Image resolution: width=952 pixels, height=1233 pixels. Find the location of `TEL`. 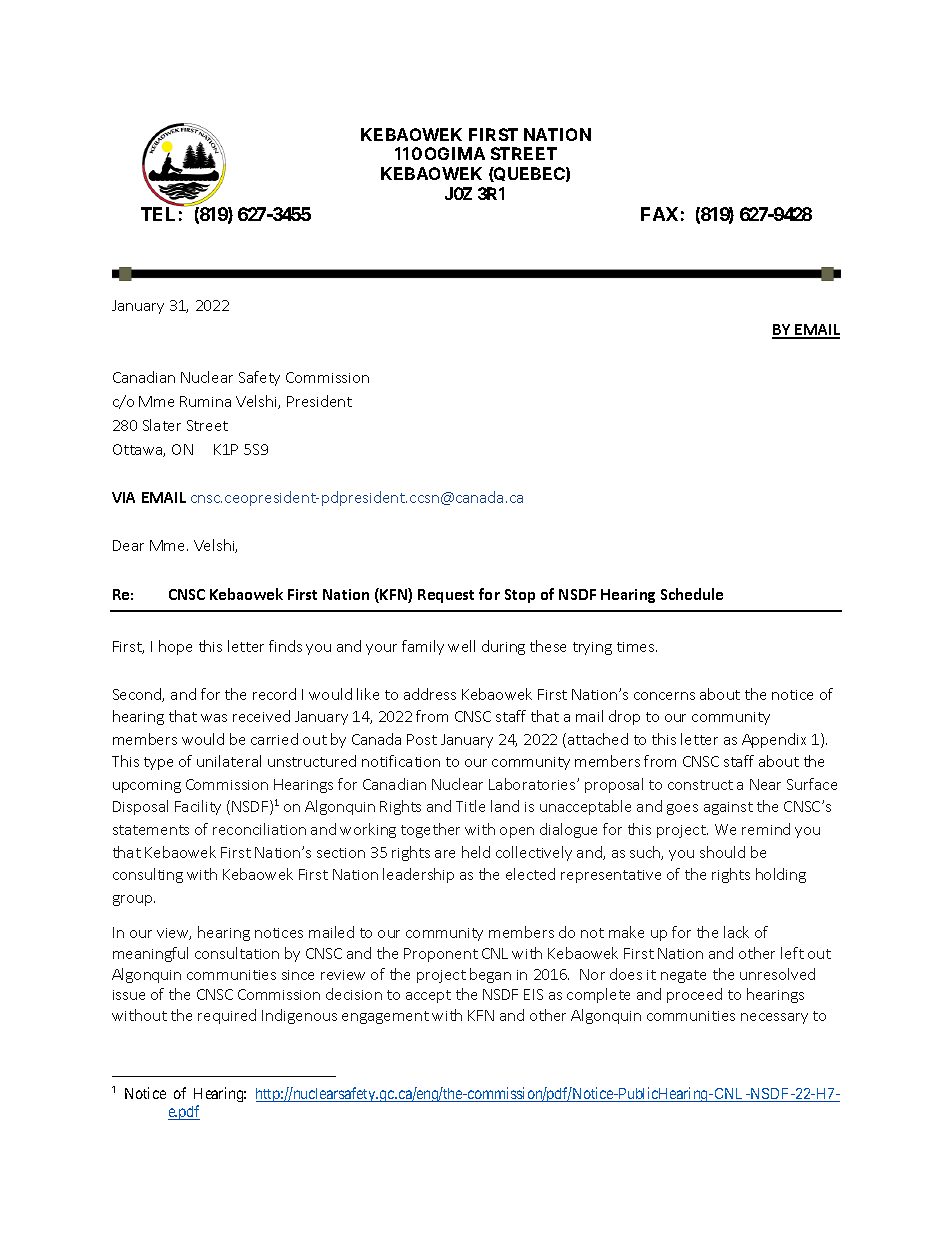

TEL is located at coordinates (158, 214).
